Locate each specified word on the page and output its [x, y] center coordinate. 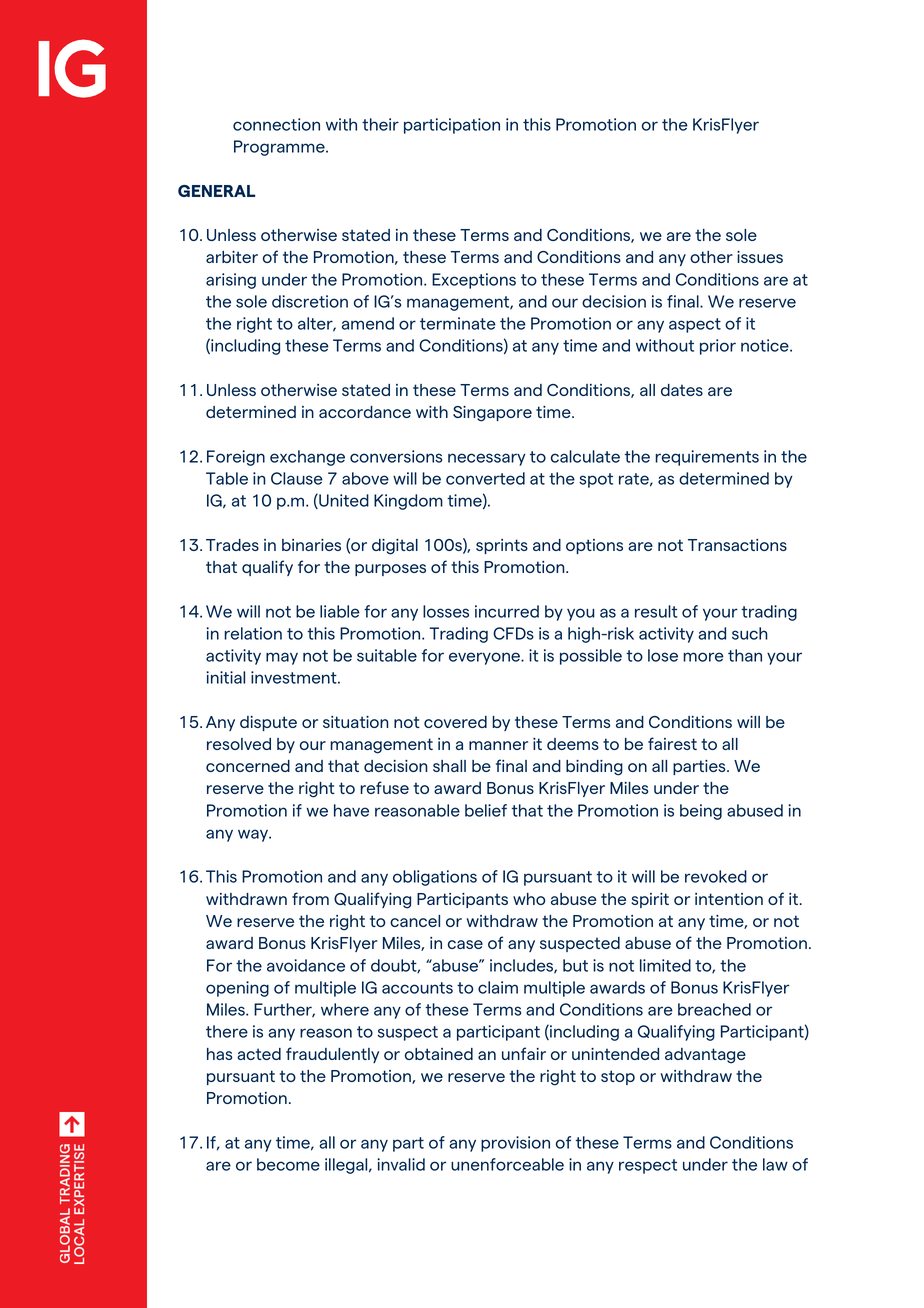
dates [682, 390]
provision [515, 1144]
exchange [307, 458]
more [703, 657]
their [380, 124]
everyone [485, 658]
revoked [716, 876]
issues [760, 257]
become [288, 1164]
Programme [280, 148]
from [310, 898]
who [529, 899]
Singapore [492, 414]
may [282, 658]
